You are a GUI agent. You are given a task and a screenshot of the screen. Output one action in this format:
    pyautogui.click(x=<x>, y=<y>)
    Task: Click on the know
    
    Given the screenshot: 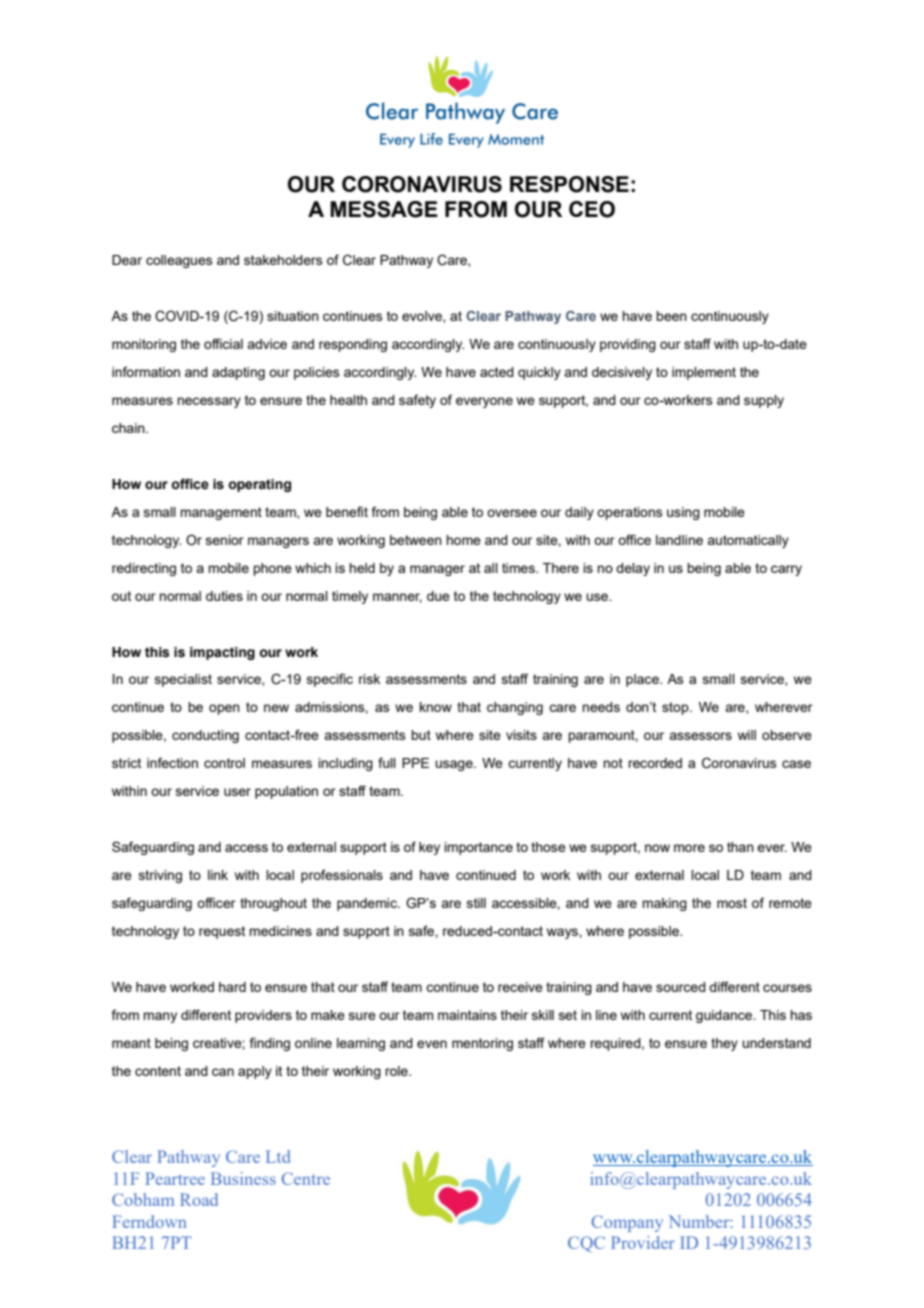 What is the action you would take?
    pyautogui.click(x=435, y=707)
